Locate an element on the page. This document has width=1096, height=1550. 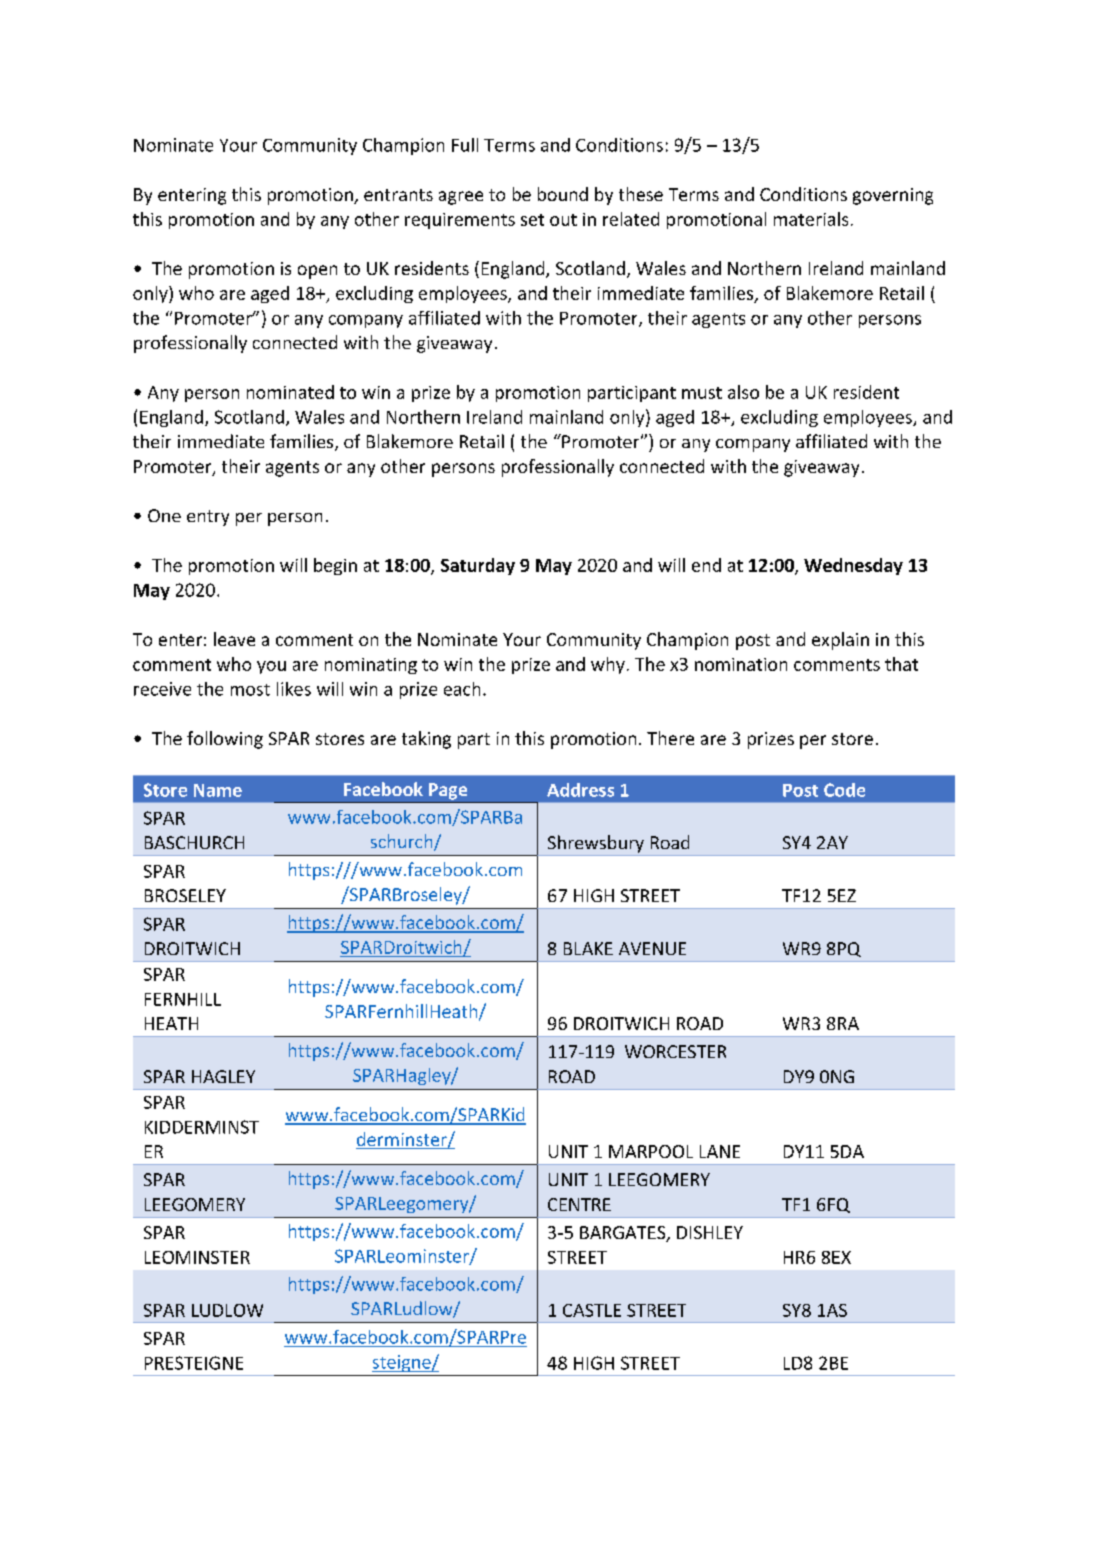
materials is located at coordinates (811, 219).
